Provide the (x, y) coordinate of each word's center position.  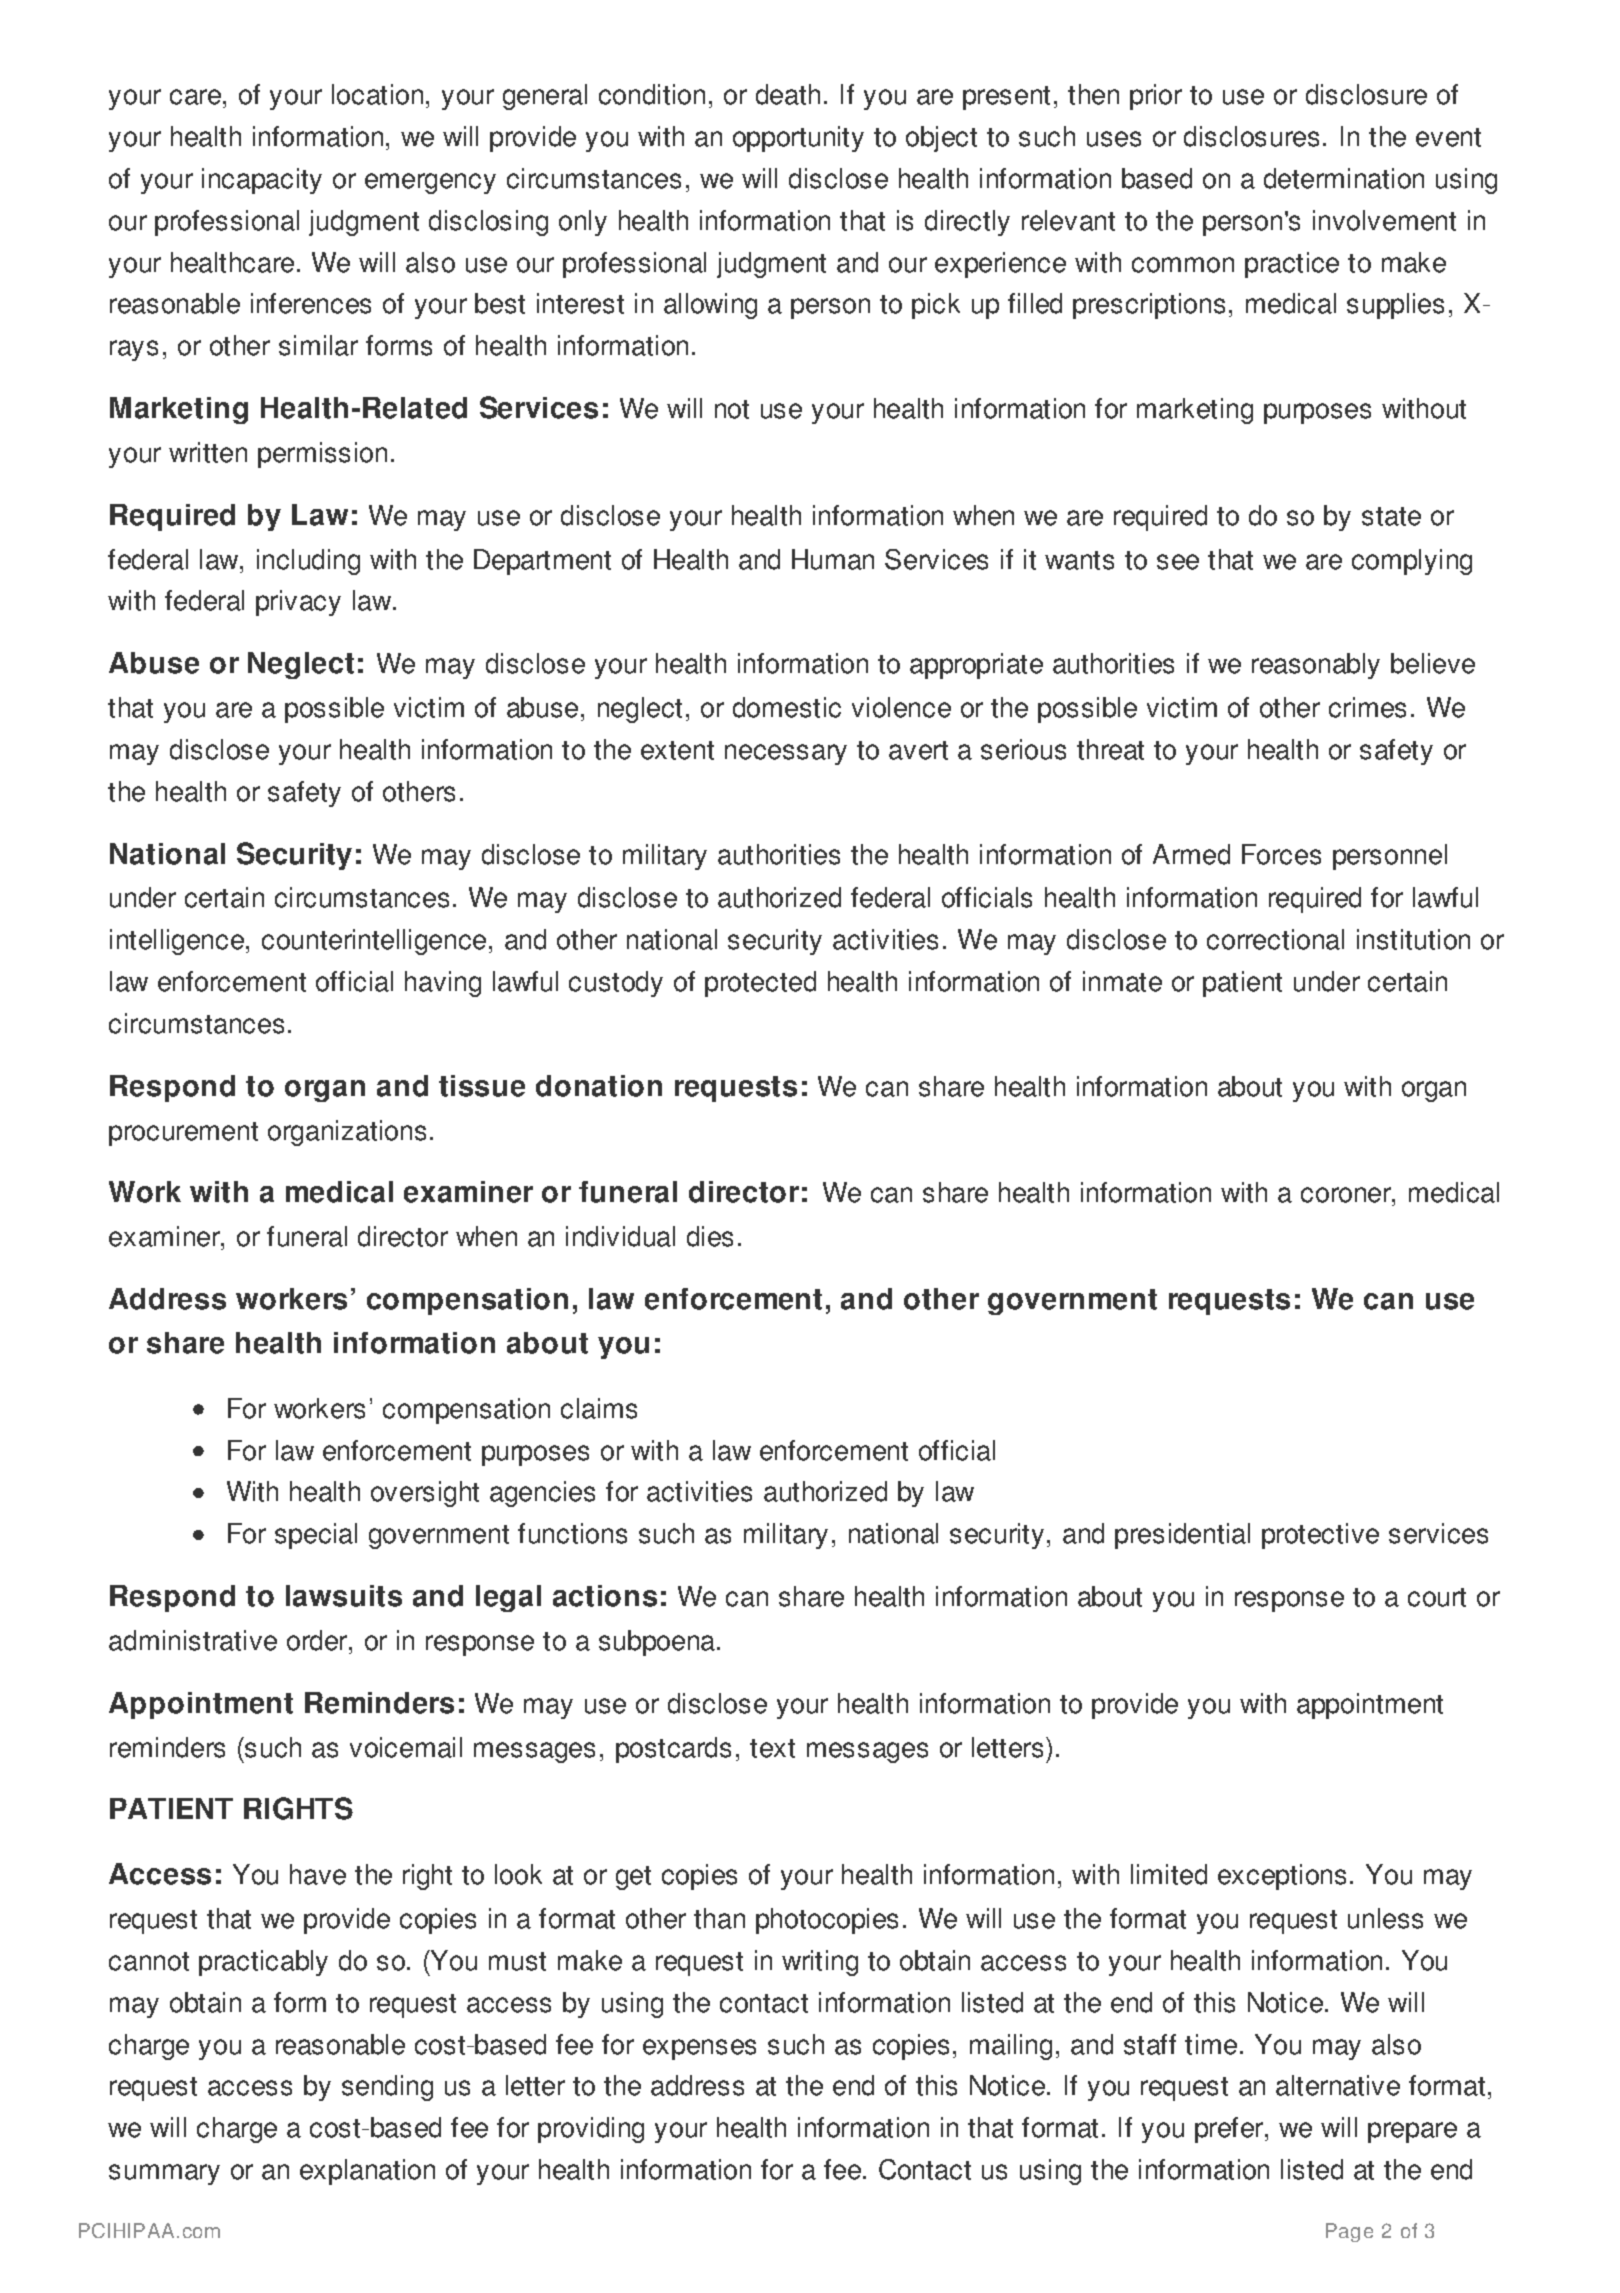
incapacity (262, 181)
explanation (367, 2172)
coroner (1347, 1195)
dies (710, 1236)
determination (1344, 178)
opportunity (798, 139)
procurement (183, 1134)
